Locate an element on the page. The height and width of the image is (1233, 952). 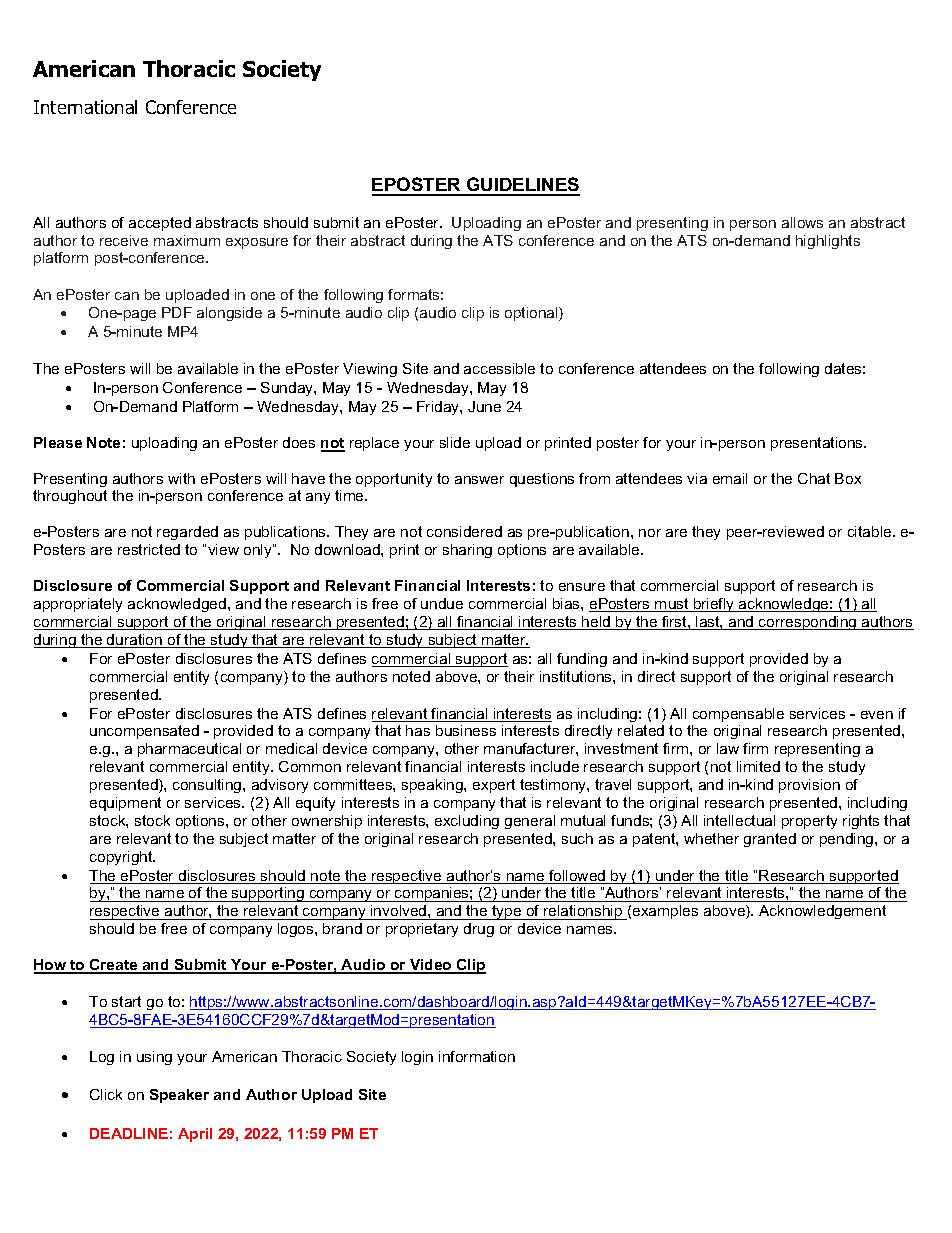
Speaker is located at coordinates (179, 1096).
